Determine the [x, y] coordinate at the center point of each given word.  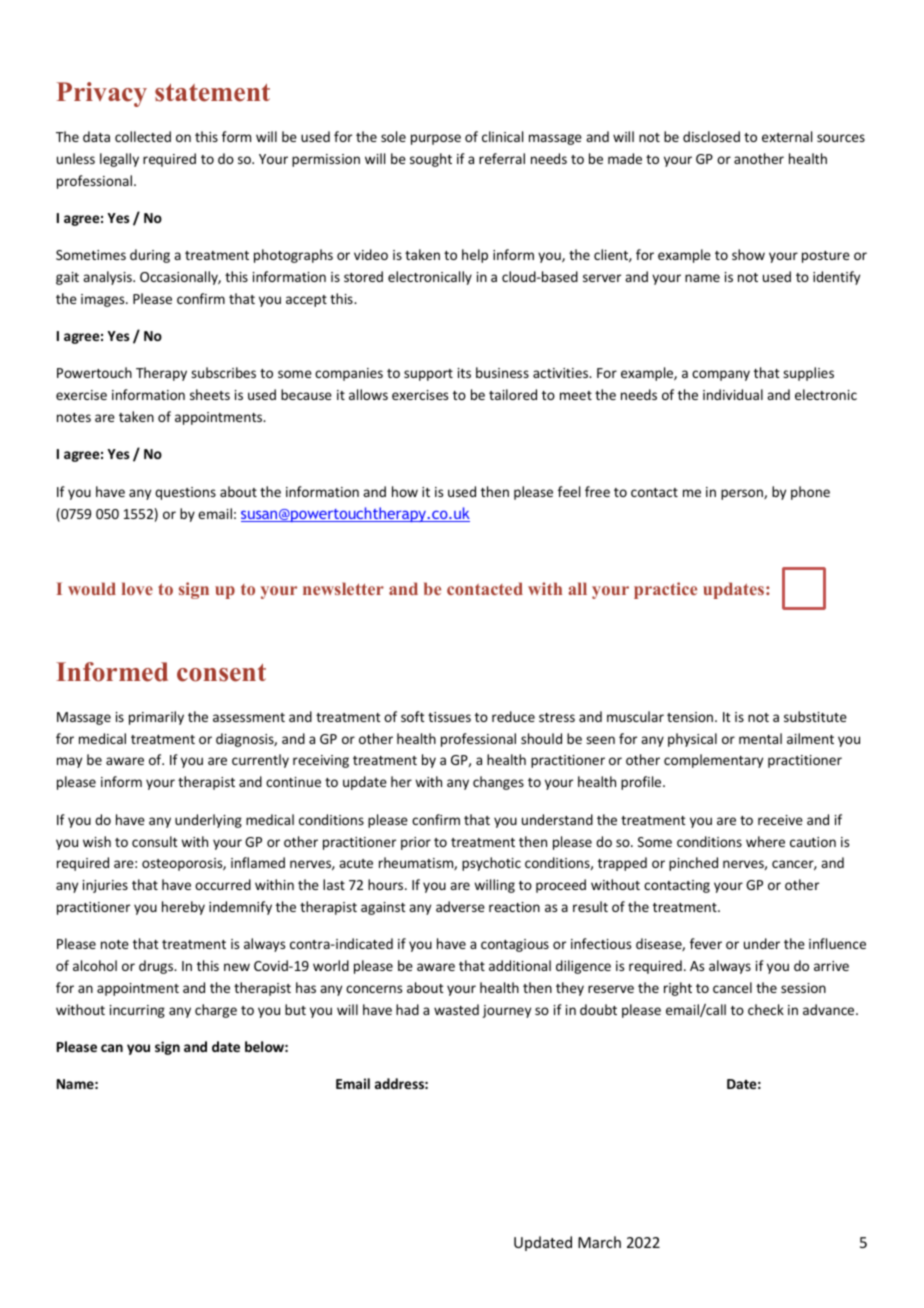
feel [569, 491]
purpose [436, 139]
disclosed [711, 136]
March [599, 1242]
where [765, 841]
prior [416, 843]
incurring [137, 1011]
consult [155, 841]
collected [143, 136]
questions [185, 493]
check [766, 1009]
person [743, 494]
